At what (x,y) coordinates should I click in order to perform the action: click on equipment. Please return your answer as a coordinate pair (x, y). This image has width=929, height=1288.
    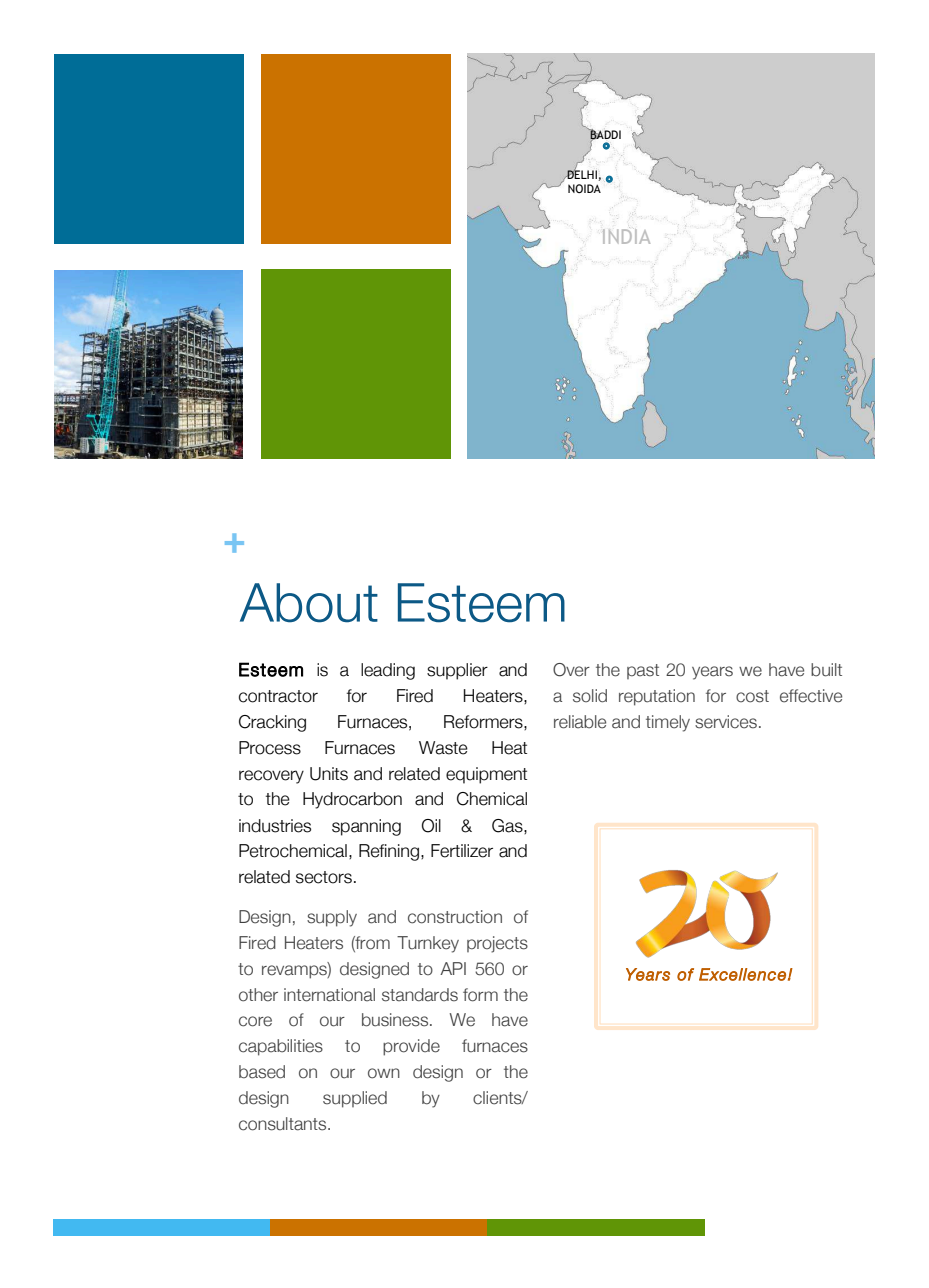
    Looking at the image, I should click on (486, 775).
